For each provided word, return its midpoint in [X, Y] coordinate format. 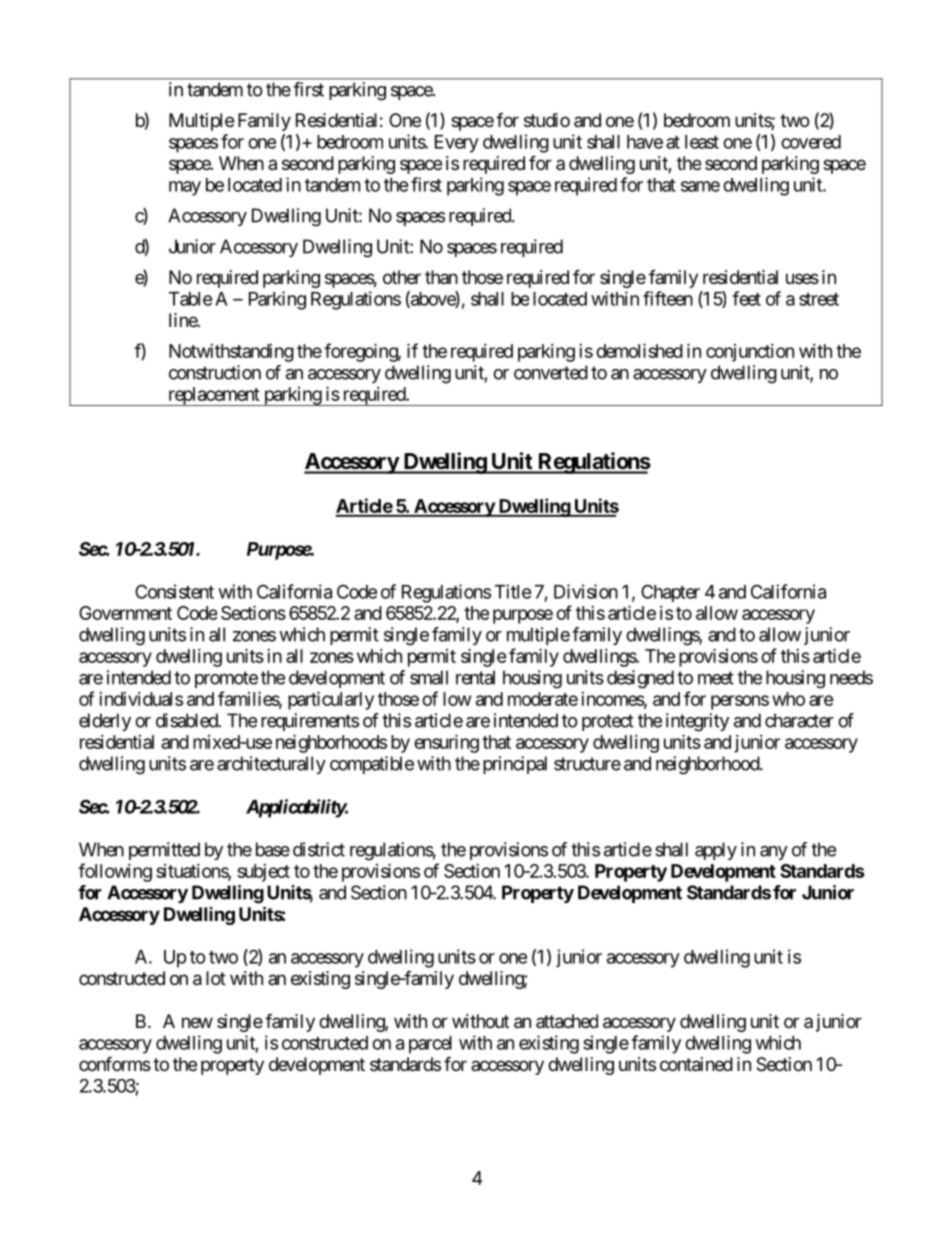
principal [515, 765]
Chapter [670, 593]
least [702, 142]
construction [215, 372]
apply [716, 851]
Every [457, 144]
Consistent [174, 591]
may [185, 188]
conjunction [750, 353]
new [197, 1022]
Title [513, 591]
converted [551, 372]
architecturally [271, 765]
